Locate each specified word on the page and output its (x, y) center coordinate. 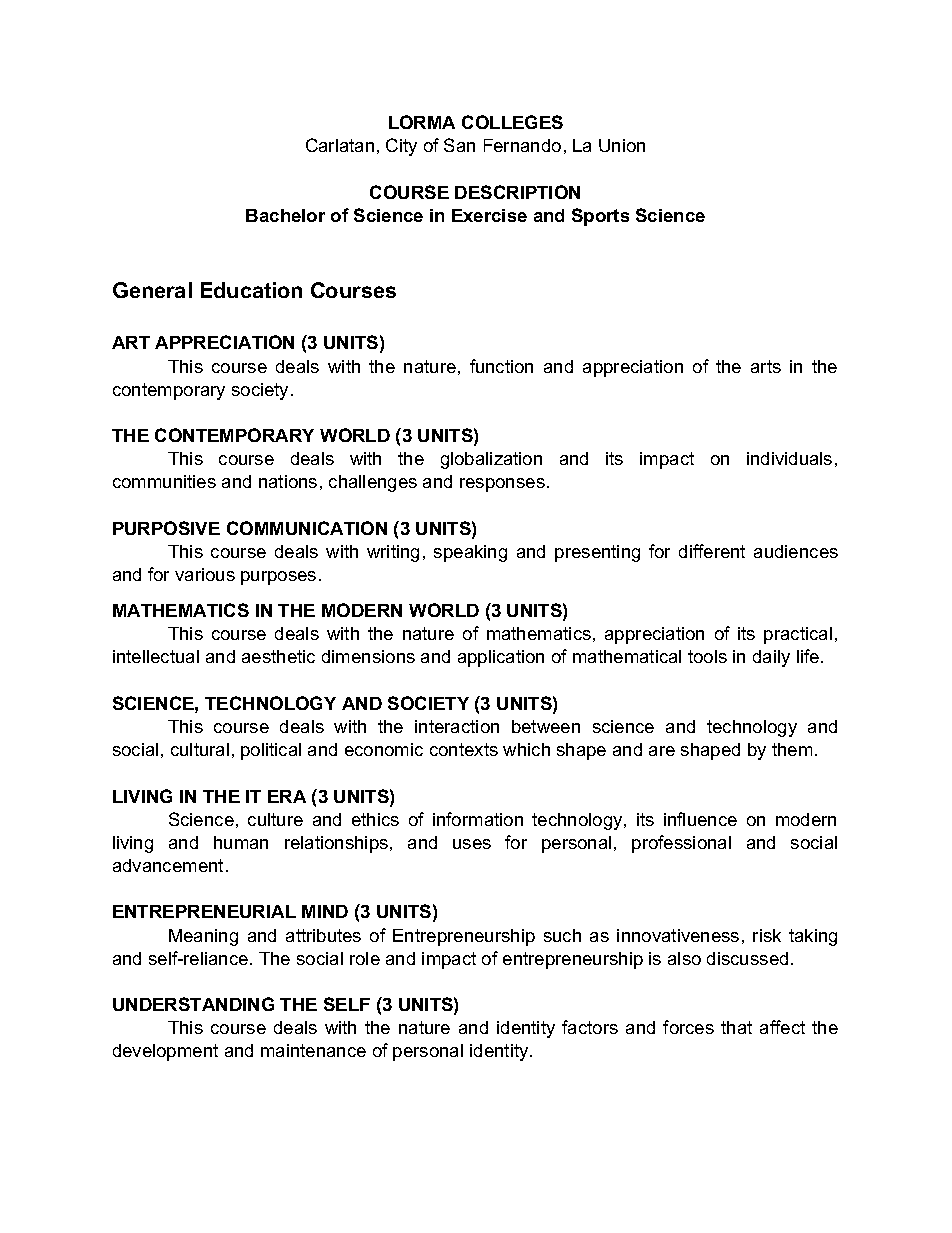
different (712, 551)
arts (766, 366)
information (478, 819)
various (205, 574)
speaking (470, 553)
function (501, 366)
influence (700, 819)
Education (251, 290)
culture (275, 819)
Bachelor (285, 215)
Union (622, 145)
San (459, 145)
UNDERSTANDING (193, 1004)
